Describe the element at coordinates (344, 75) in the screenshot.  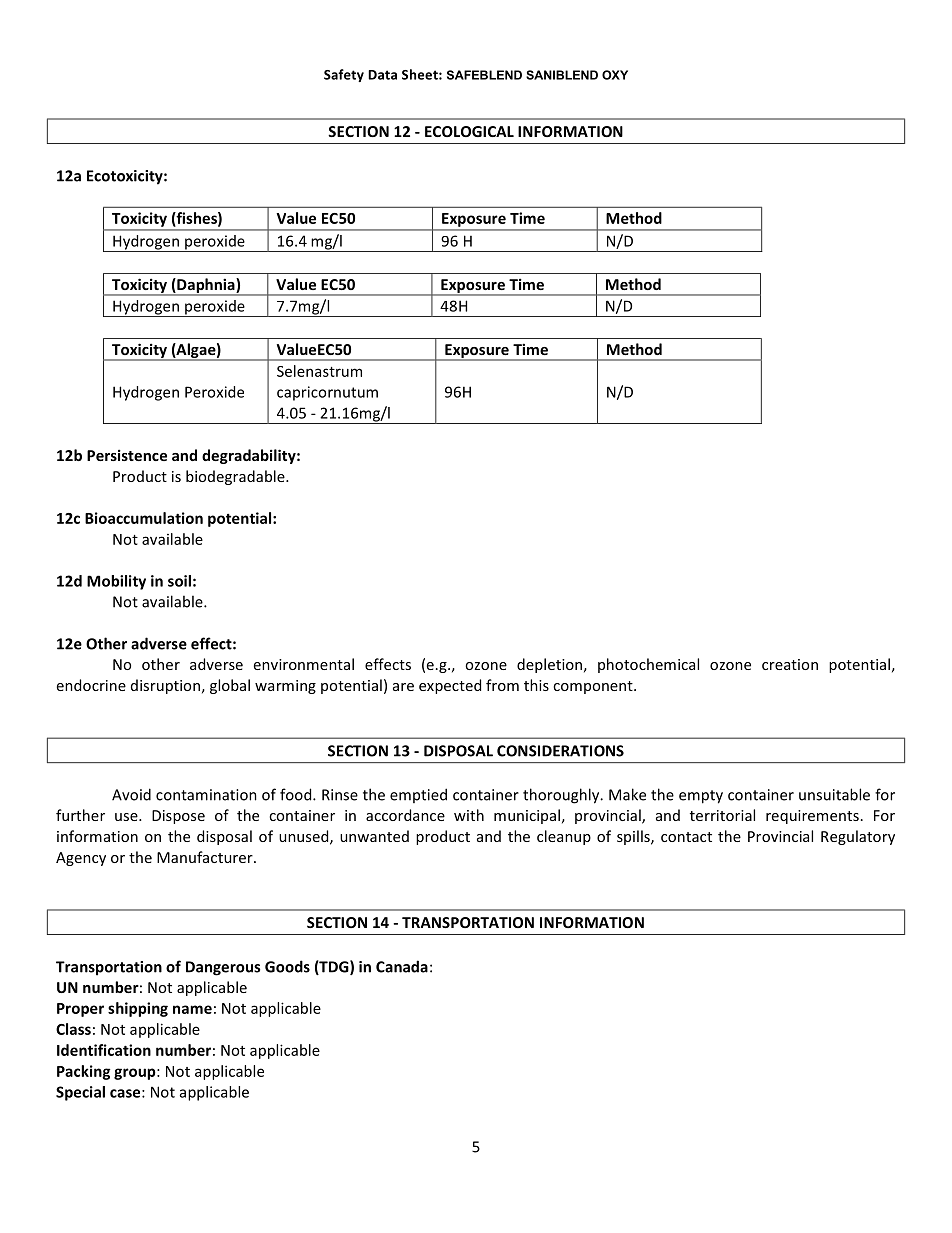
I see `Safety` at that location.
